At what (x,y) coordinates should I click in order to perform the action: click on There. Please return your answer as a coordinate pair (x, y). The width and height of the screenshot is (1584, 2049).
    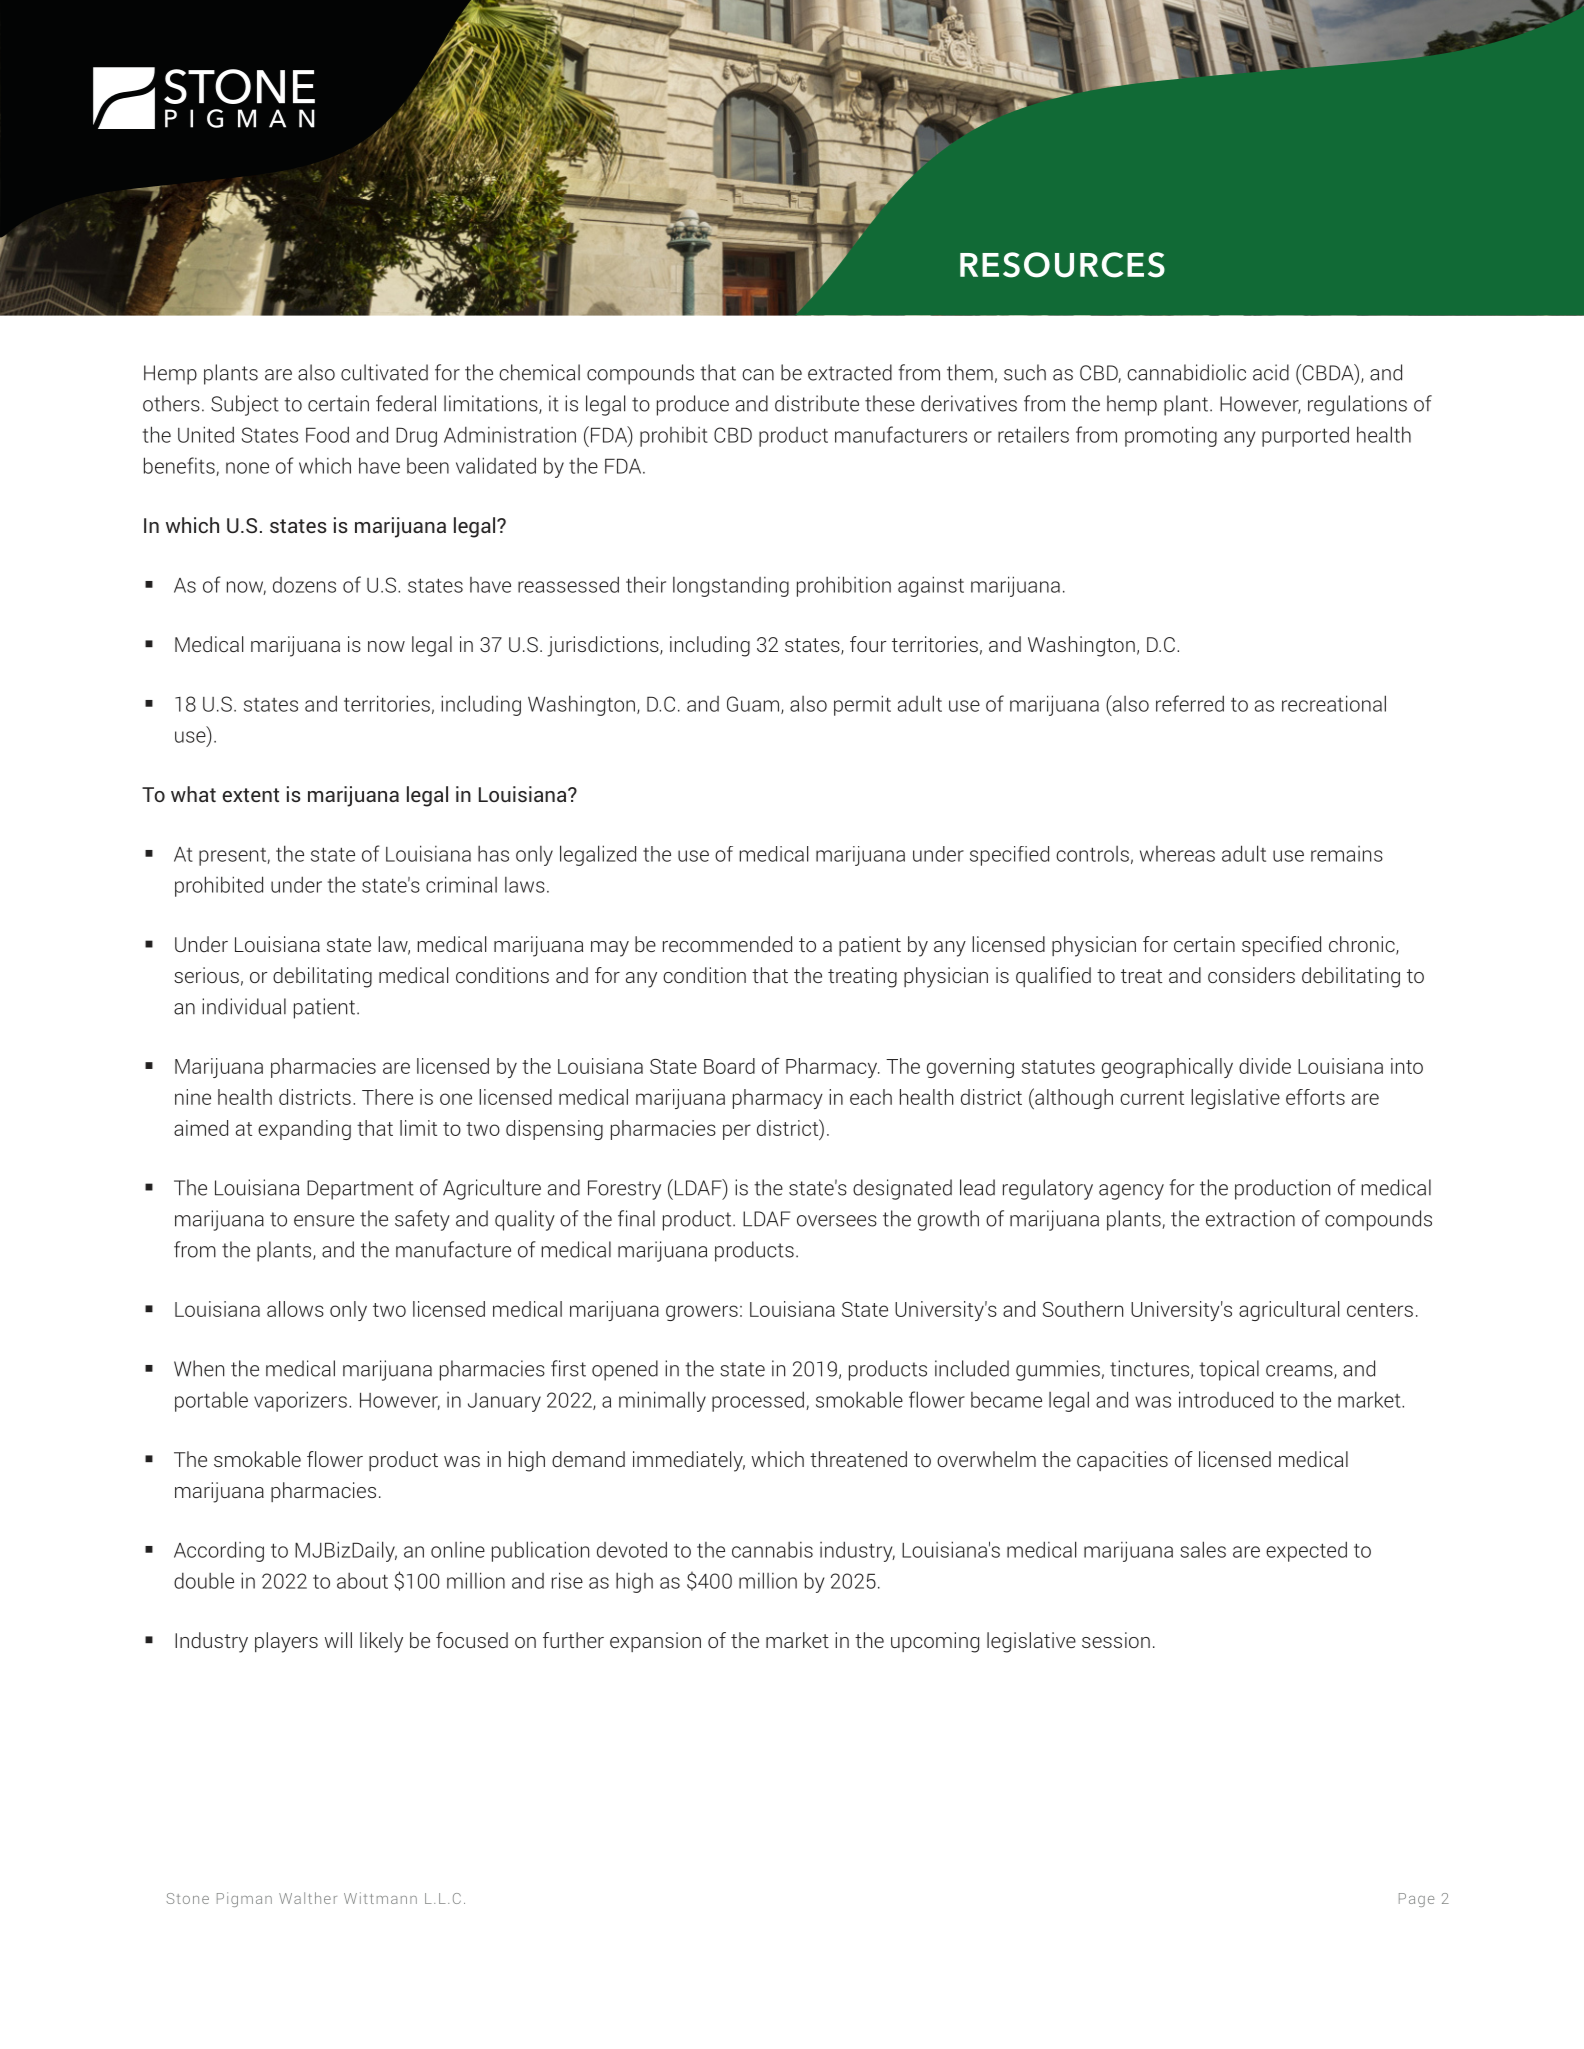
    Looking at the image, I should click on (387, 1097).
